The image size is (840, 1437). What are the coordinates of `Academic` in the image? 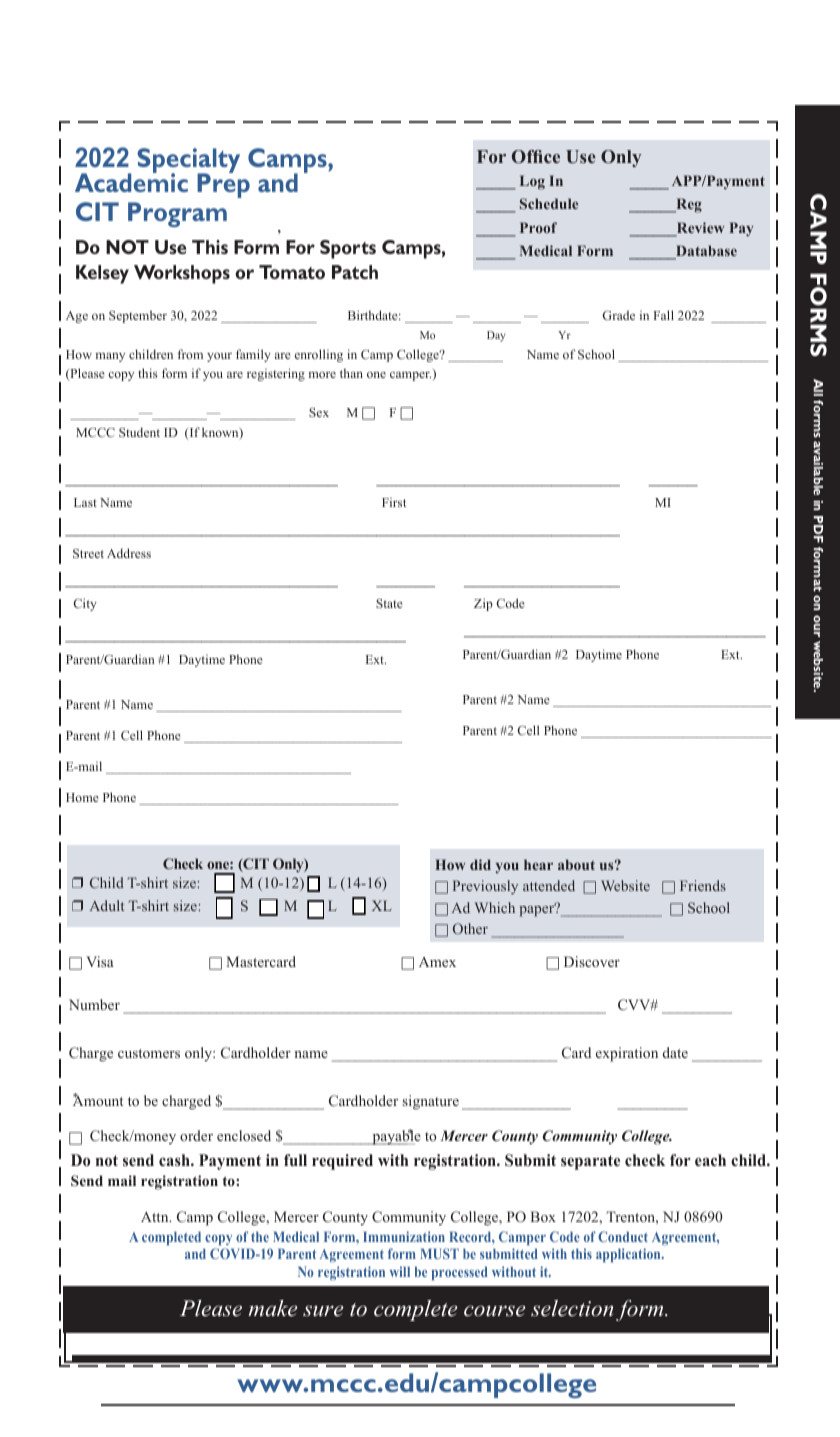 It's located at (131, 182).
